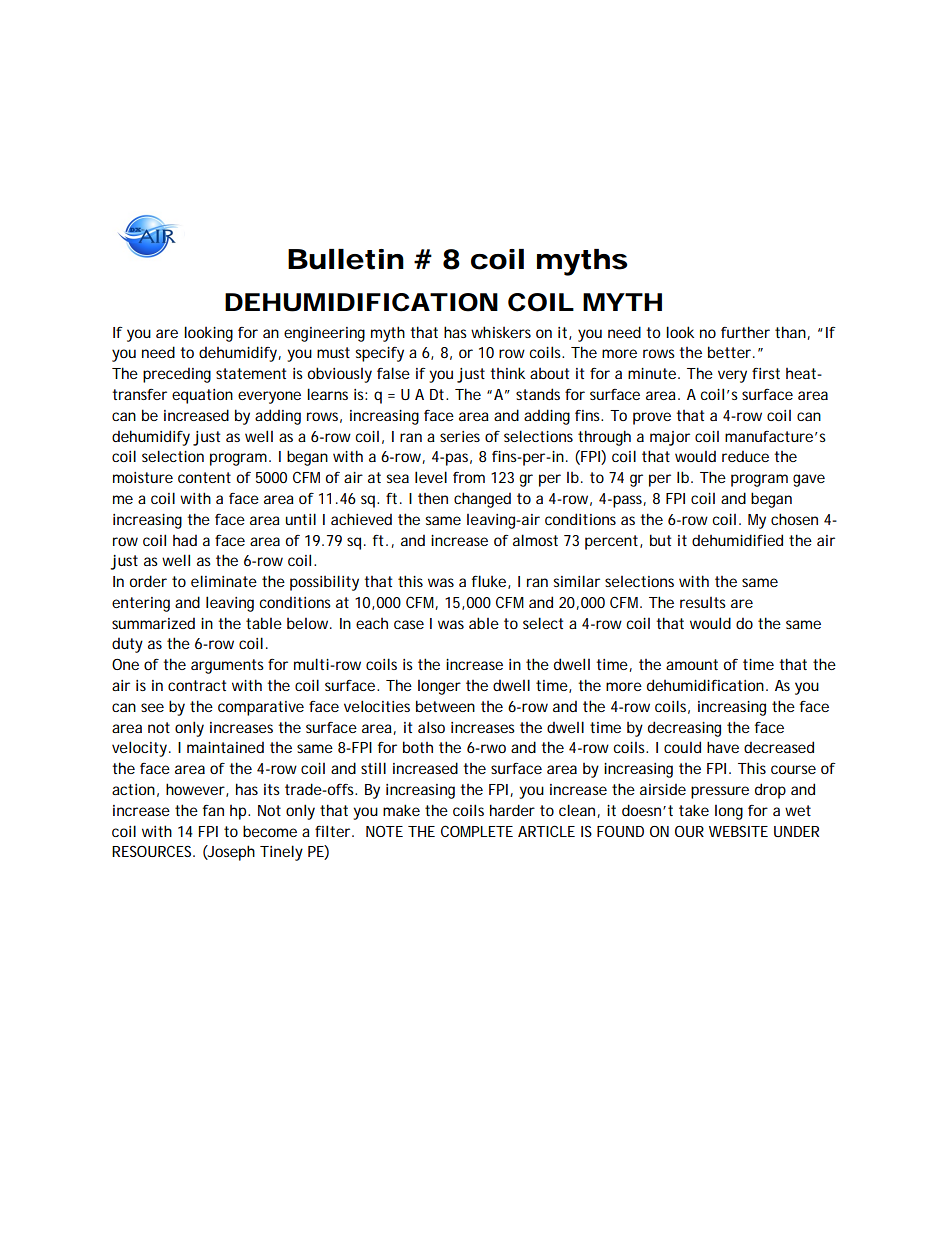 Image resolution: width=952 pixels, height=1233 pixels. Describe the element at coordinates (738, 831) in the document. I see `WEBSITE` at that location.
